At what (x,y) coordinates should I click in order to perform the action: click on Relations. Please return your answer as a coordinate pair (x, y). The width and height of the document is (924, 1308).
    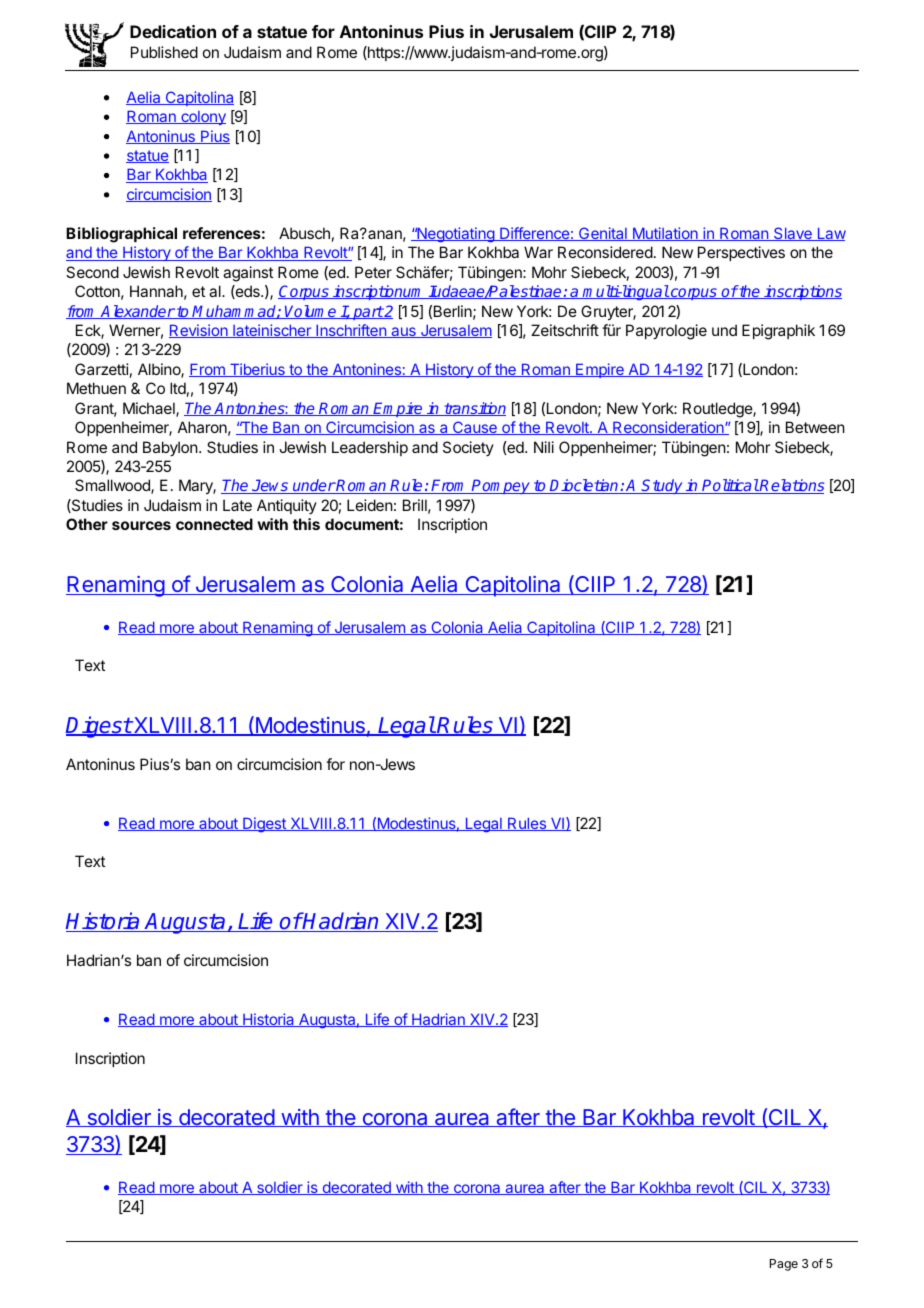
    Looking at the image, I should click on (791, 486).
